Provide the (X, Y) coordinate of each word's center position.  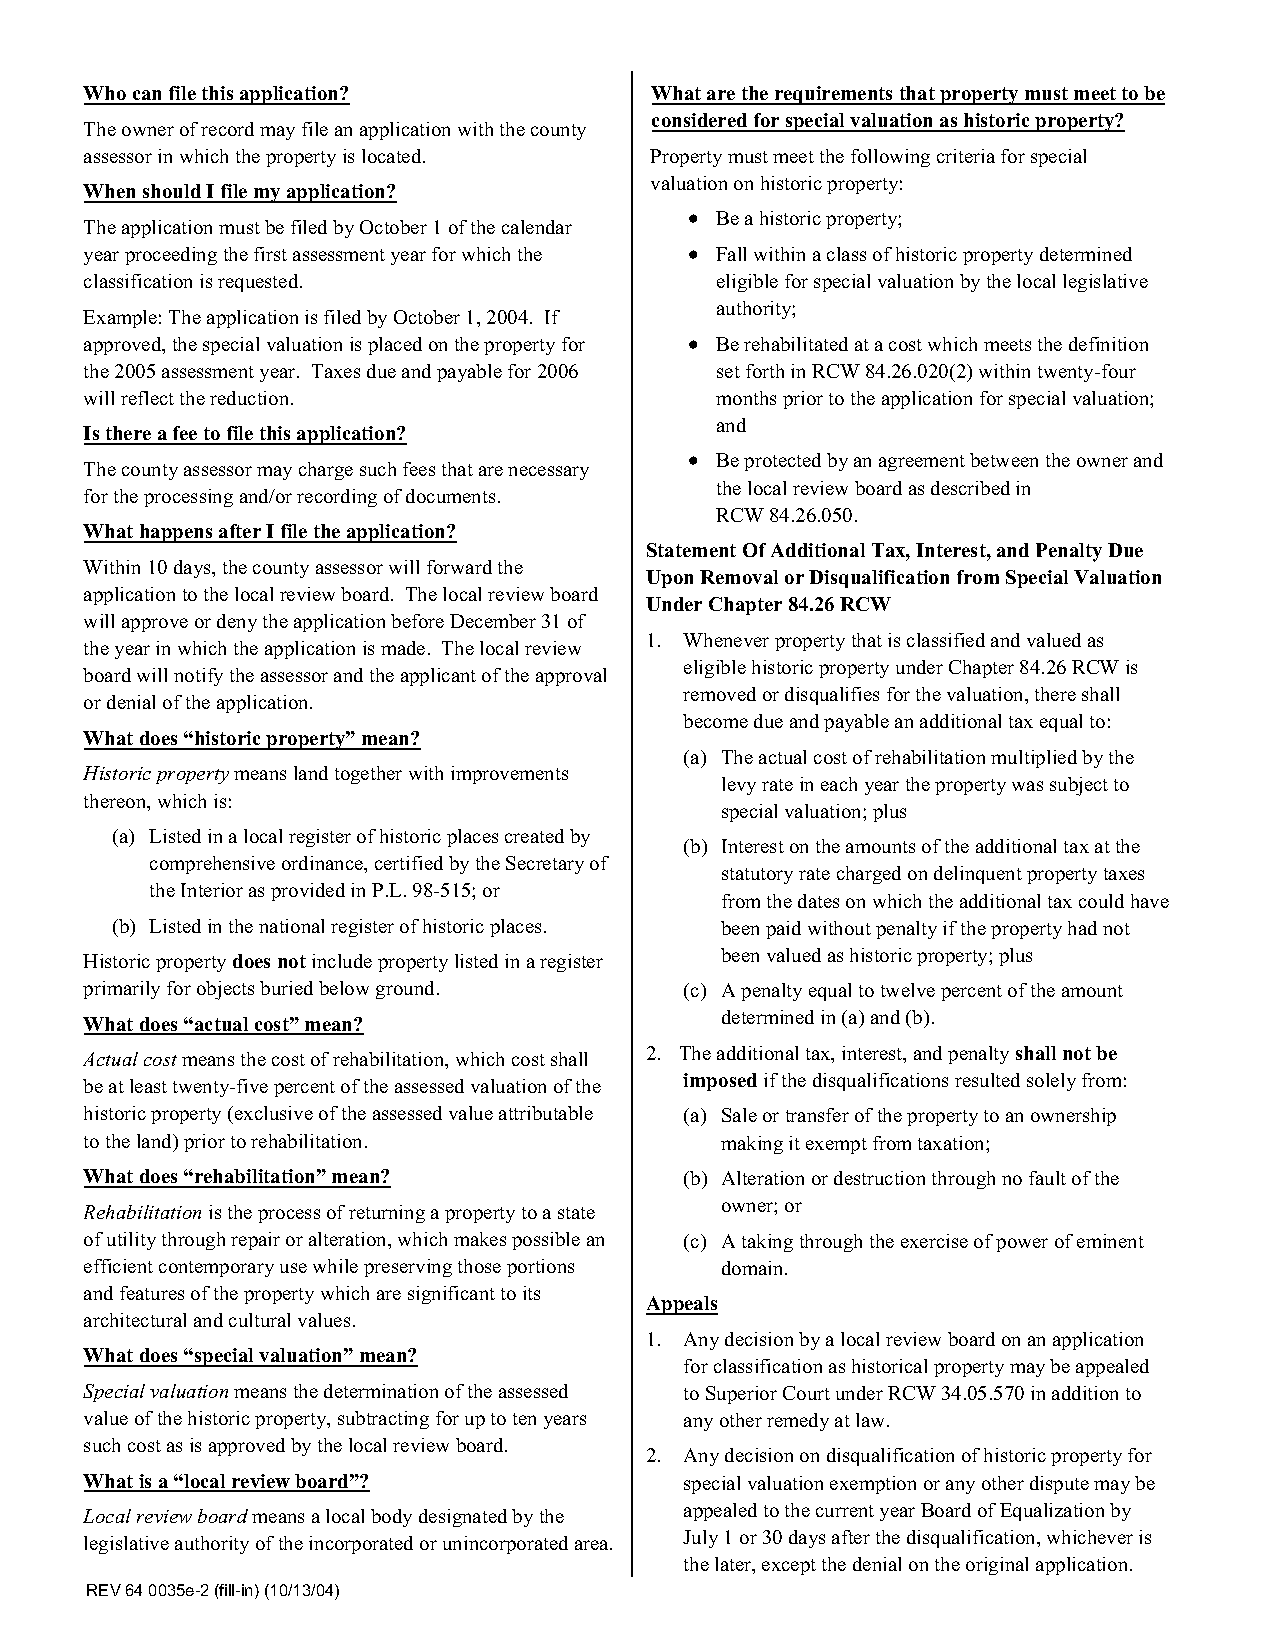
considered (701, 122)
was (1027, 786)
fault (1047, 1178)
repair (255, 1241)
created (534, 836)
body (391, 1518)
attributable (546, 1113)
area (593, 1545)
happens (176, 533)
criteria (966, 156)
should (172, 193)
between (1004, 460)
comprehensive (212, 865)
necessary (548, 473)
